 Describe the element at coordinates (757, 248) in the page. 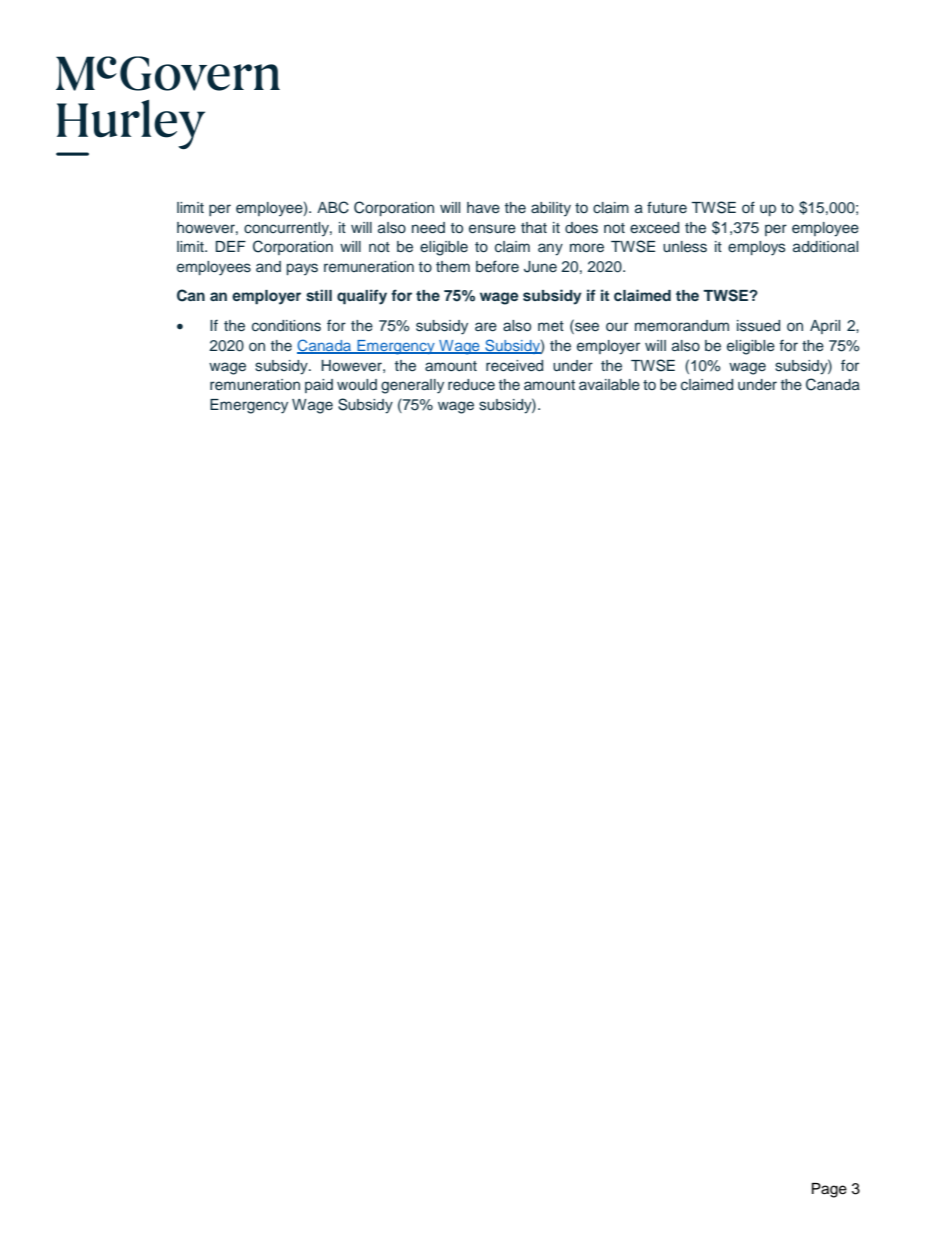

I see `employs` at that location.
